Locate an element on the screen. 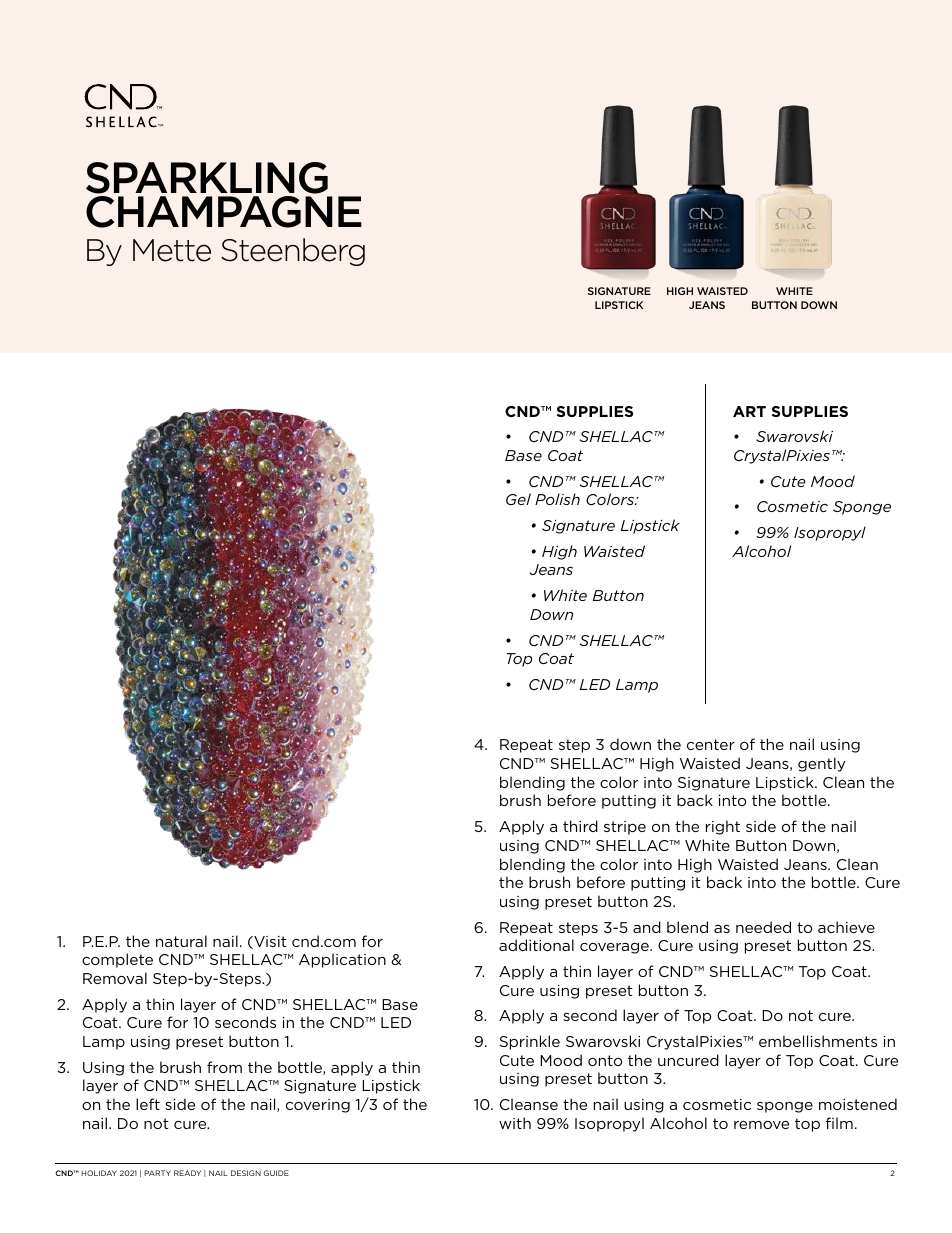 The image size is (952, 1233). Gel is located at coordinates (518, 499).
